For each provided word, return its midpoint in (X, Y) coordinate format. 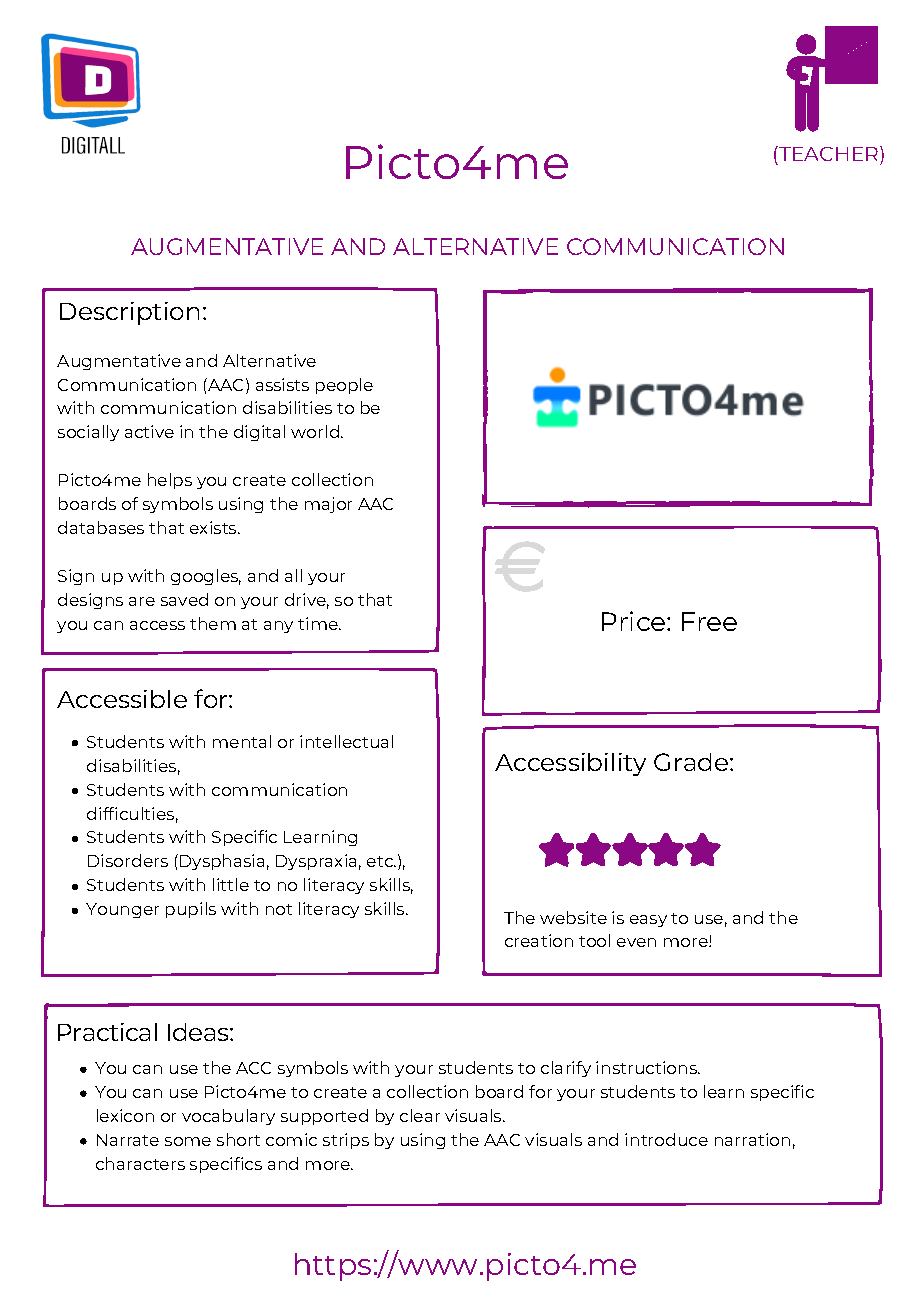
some (188, 1141)
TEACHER (829, 153)
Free (709, 621)
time (319, 623)
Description (129, 313)
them (213, 623)
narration (752, 1139)
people (344, 386)
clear (420, 1115)
